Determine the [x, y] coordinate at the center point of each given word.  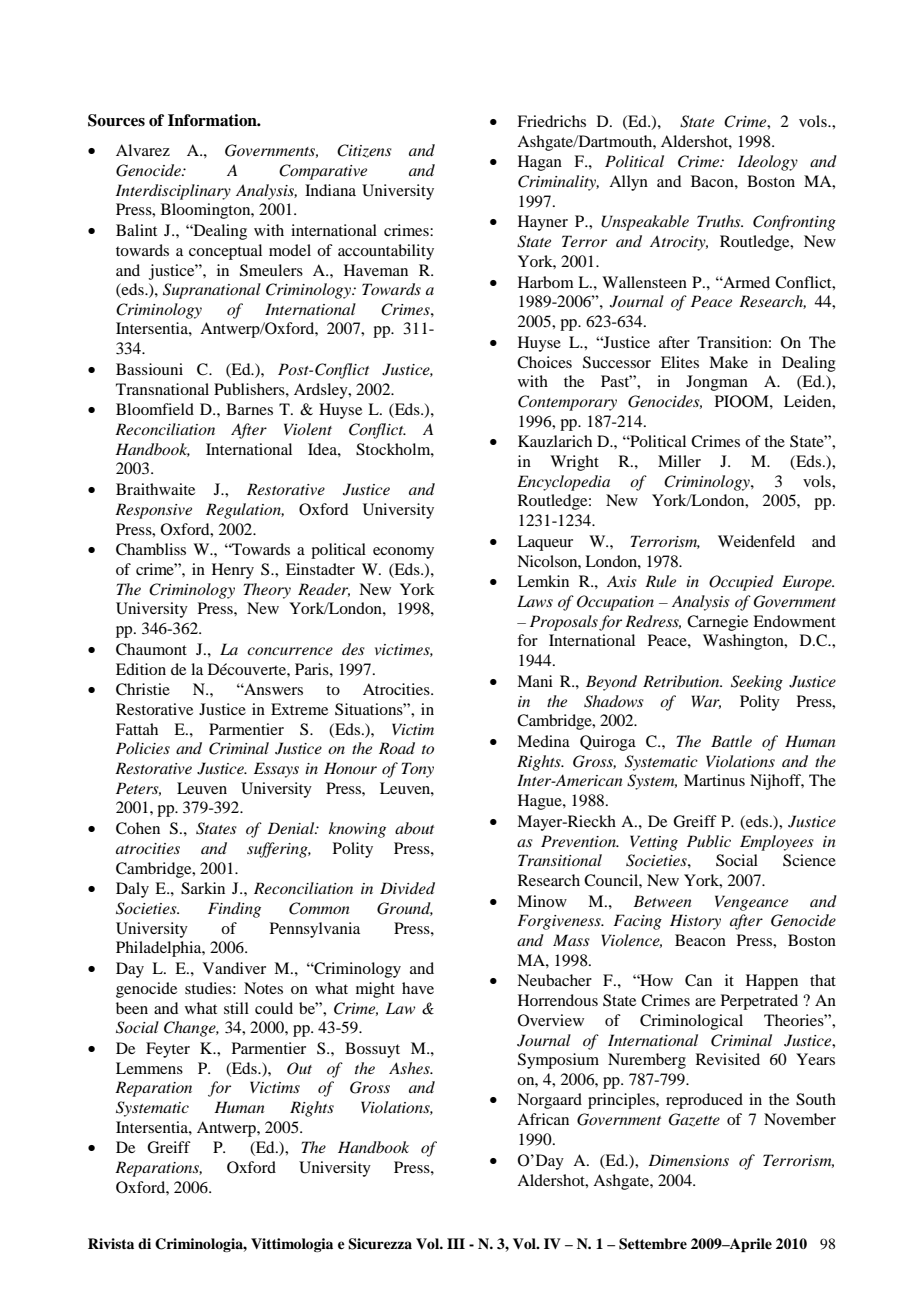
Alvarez [143, 150]
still [236, 1008]
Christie [143, 689]
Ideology [768, 163]
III [456, 1243]
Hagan [540, 163]
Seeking [757, 683]
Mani [535, 681]
